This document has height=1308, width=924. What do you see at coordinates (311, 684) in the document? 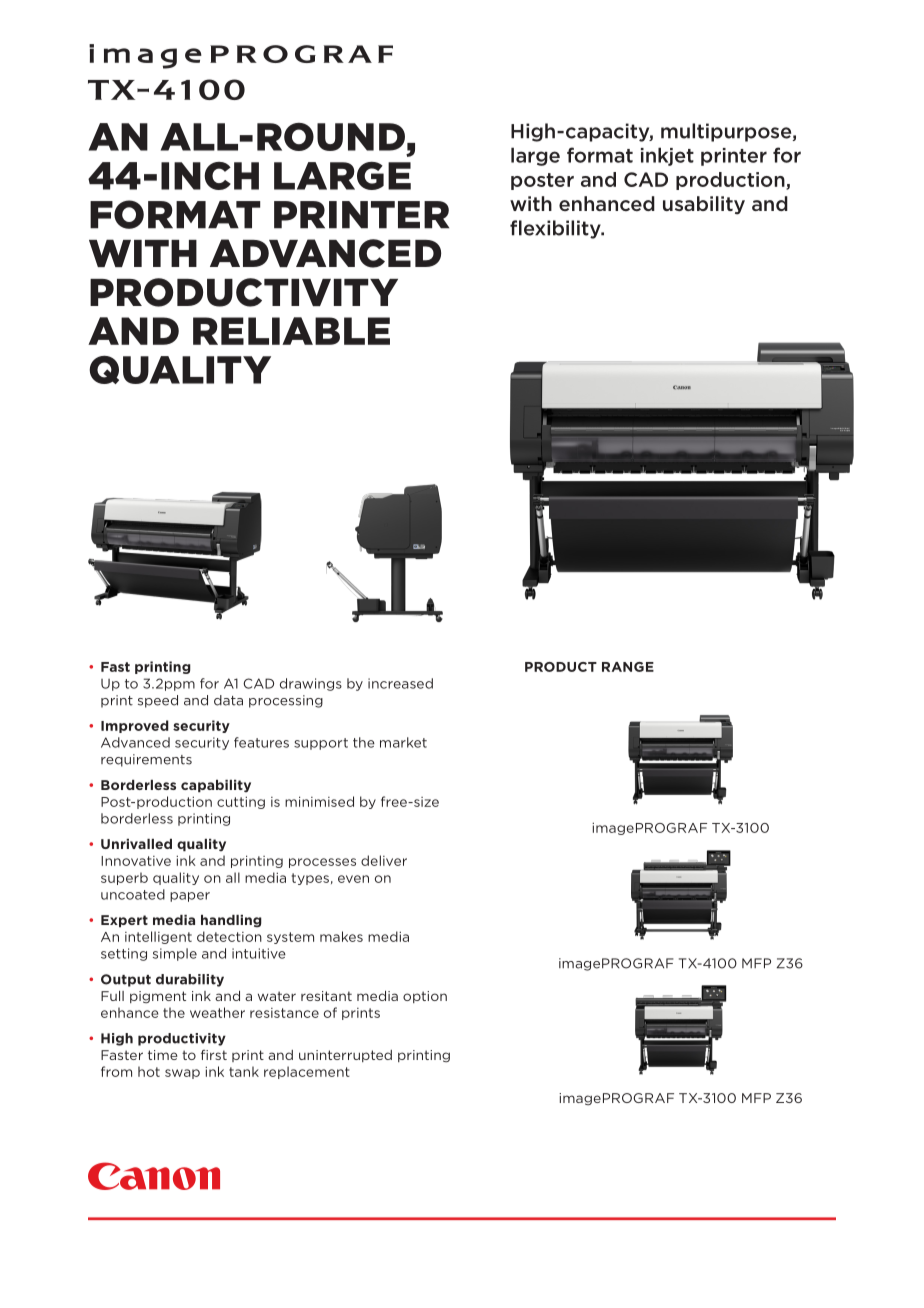
I see `drawings` at bounding box center [311, 684].
